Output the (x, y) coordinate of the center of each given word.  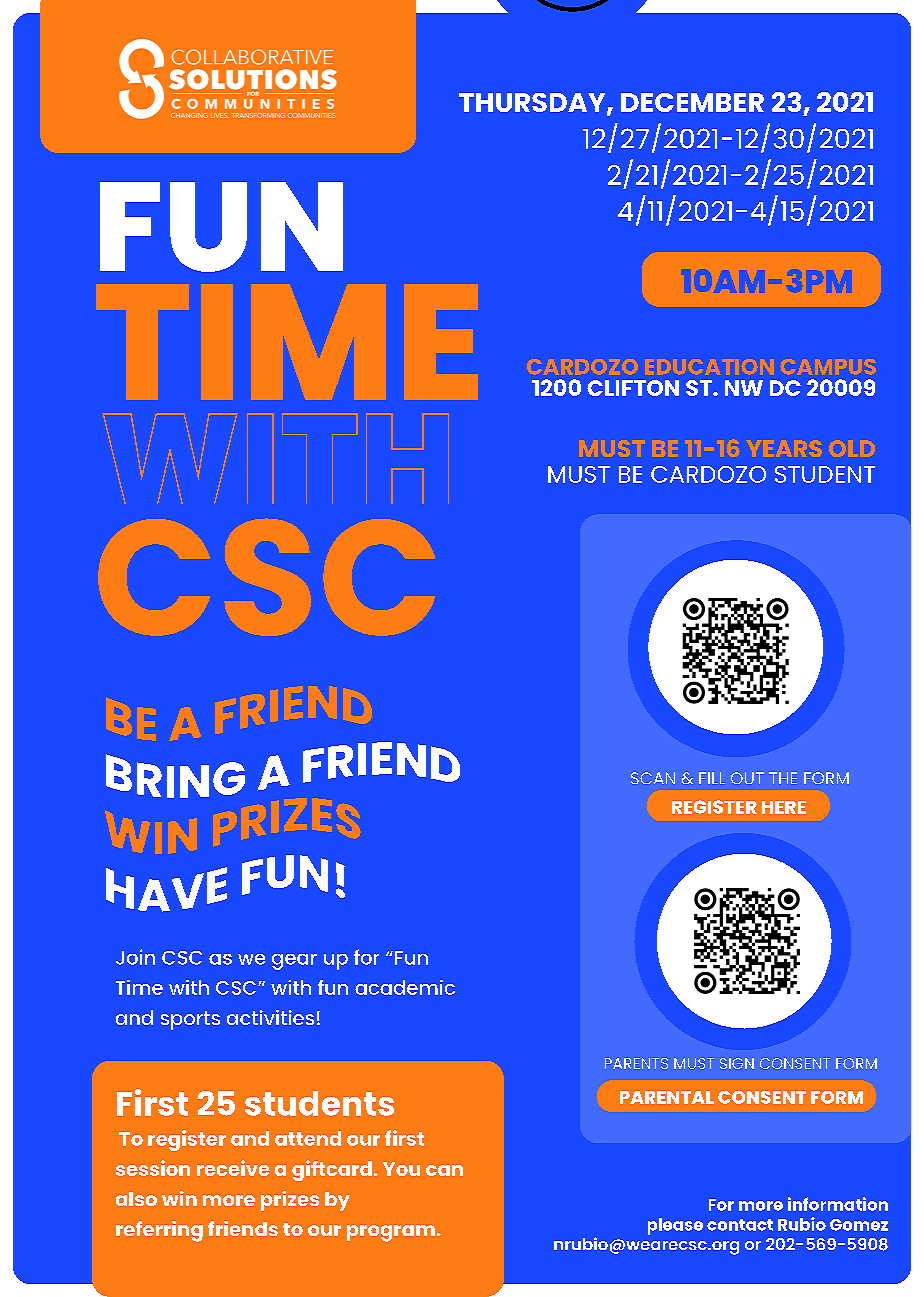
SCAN (653, 778)
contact (740, 1225)
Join (135, 957)
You (401, 1169)
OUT (747, 778)
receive (233, 1168)
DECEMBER (692, 102)
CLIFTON (633, 388)
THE (783, 778)
